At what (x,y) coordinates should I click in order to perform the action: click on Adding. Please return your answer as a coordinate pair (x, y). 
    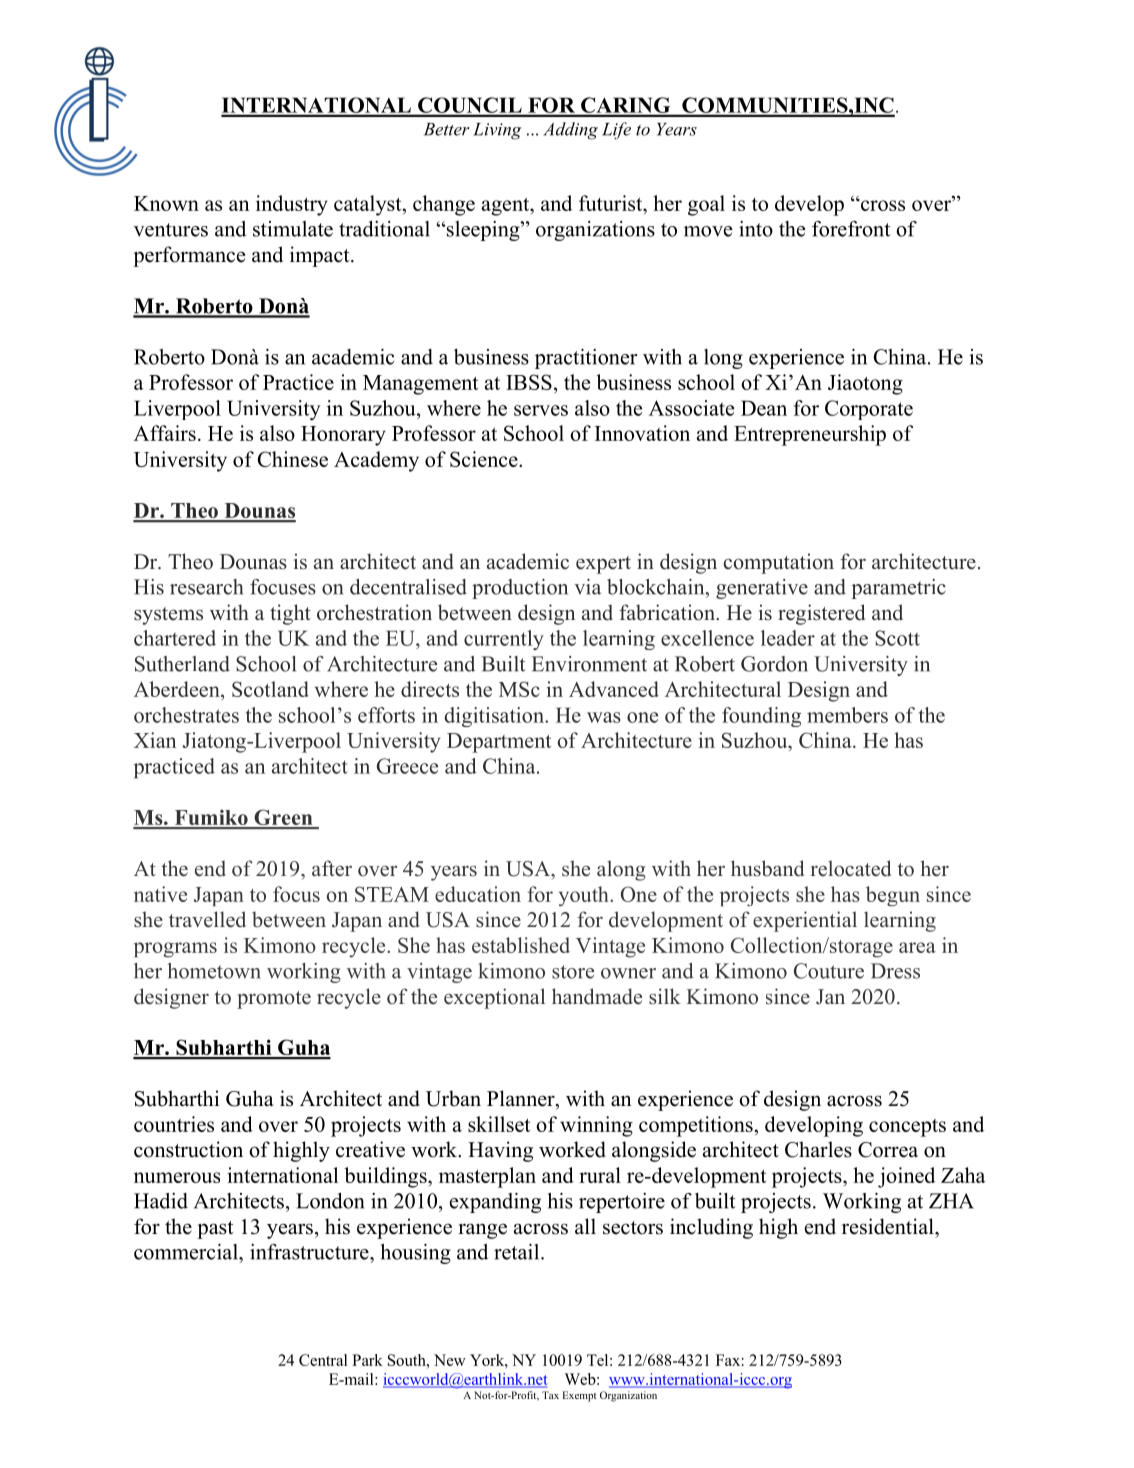
    Looking at the image, I should click on (570, 131).
